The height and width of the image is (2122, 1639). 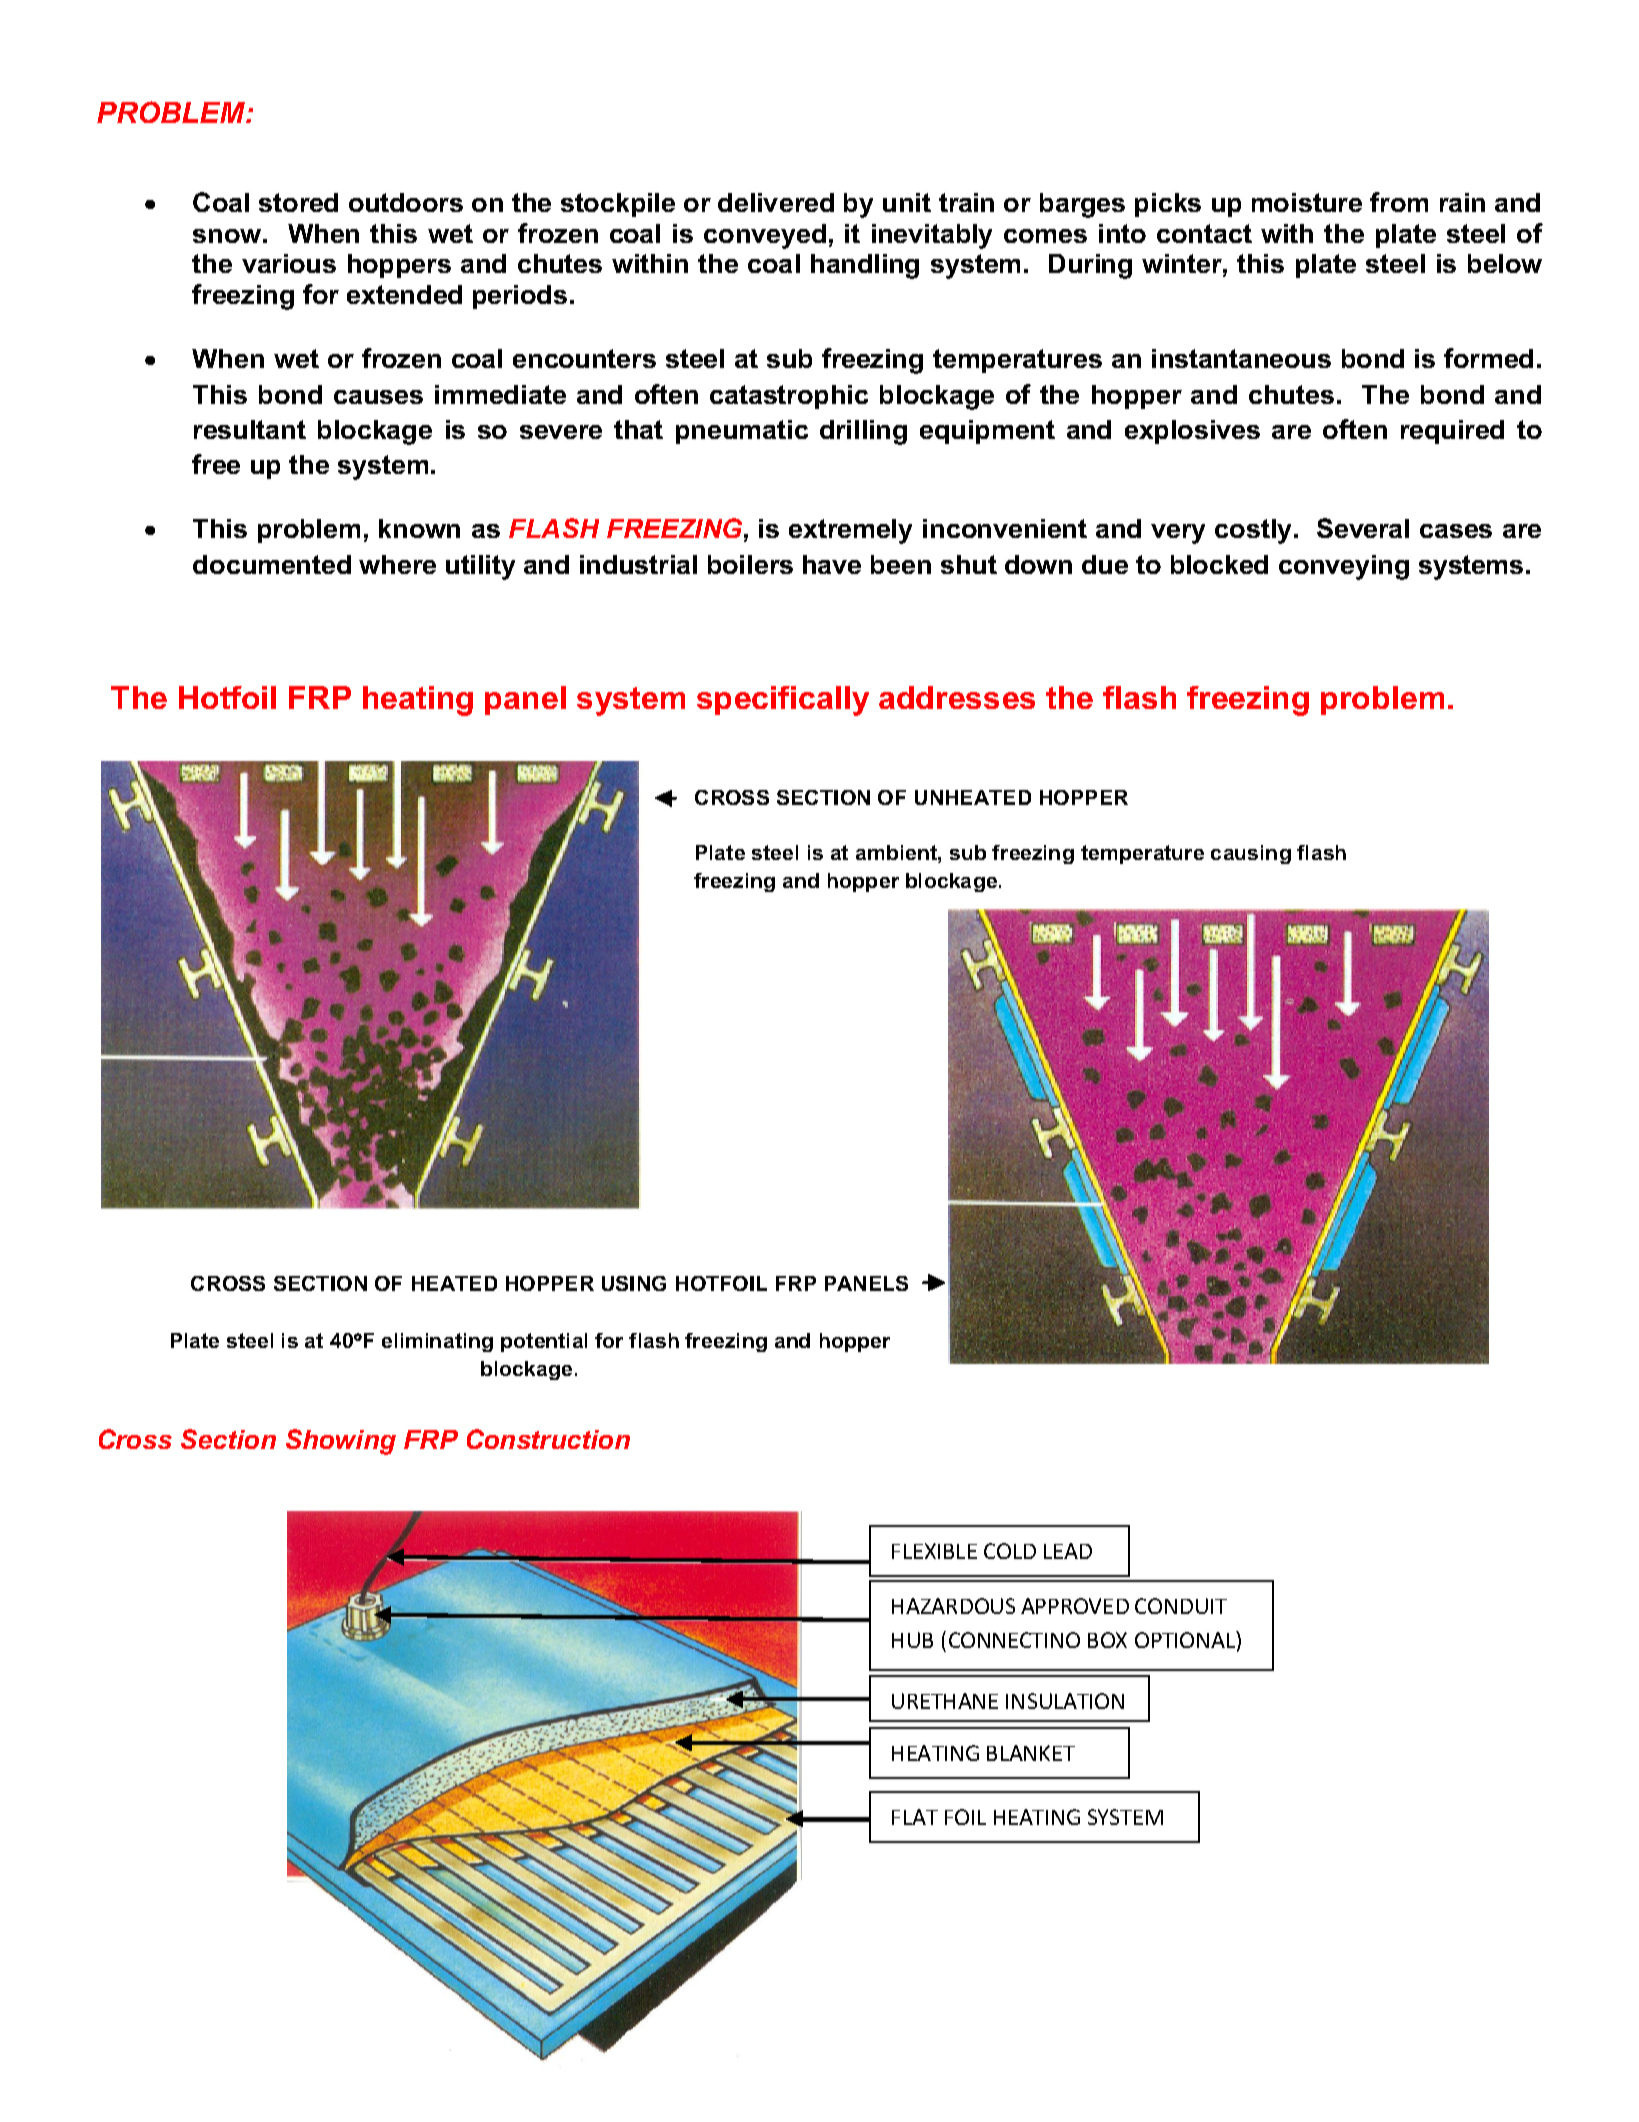 What do you see at coordinates (957, 697) in the image?
I see `addresses` at bounding box center [957, 697].
